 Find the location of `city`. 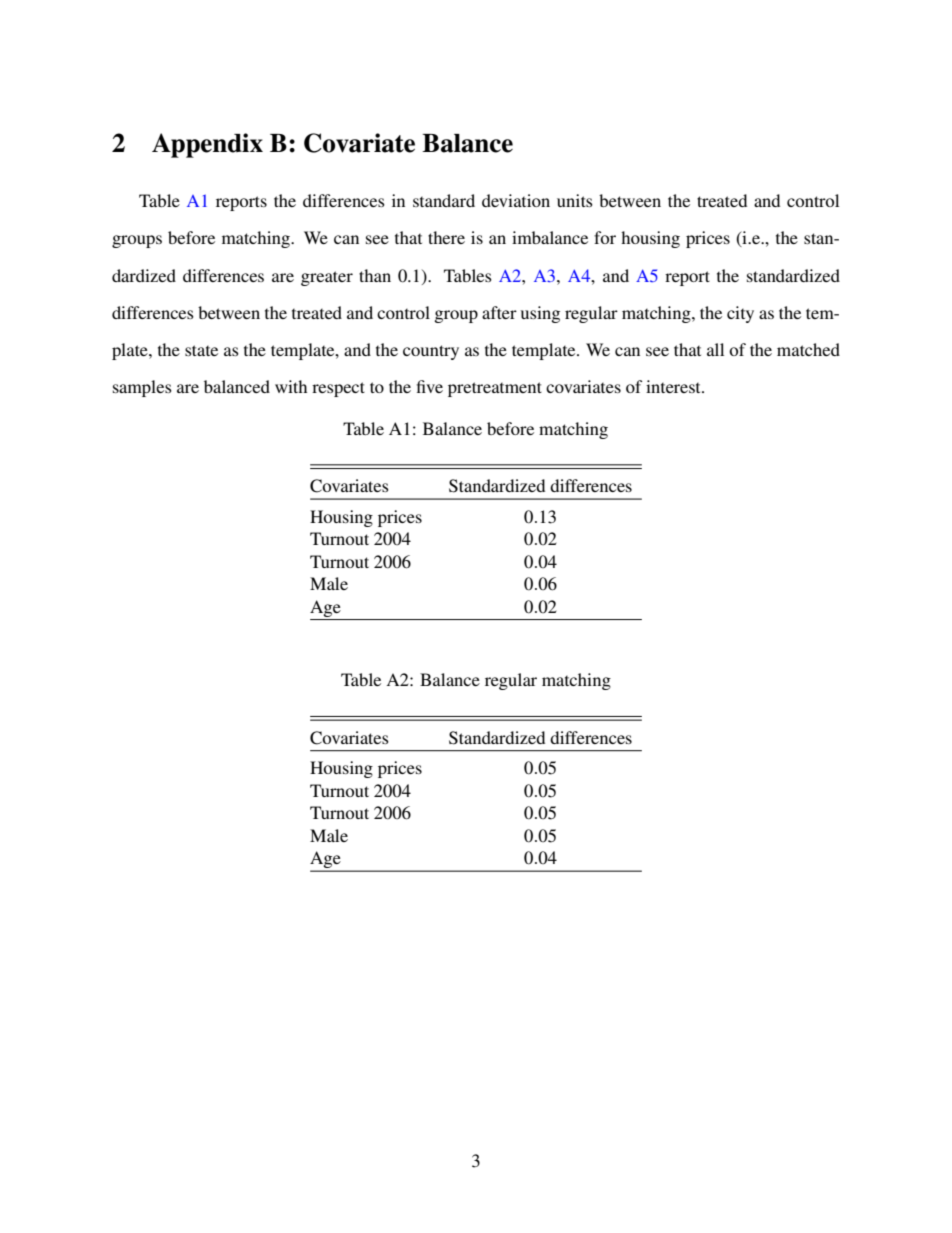

city is located at coordinates (740, 314).
